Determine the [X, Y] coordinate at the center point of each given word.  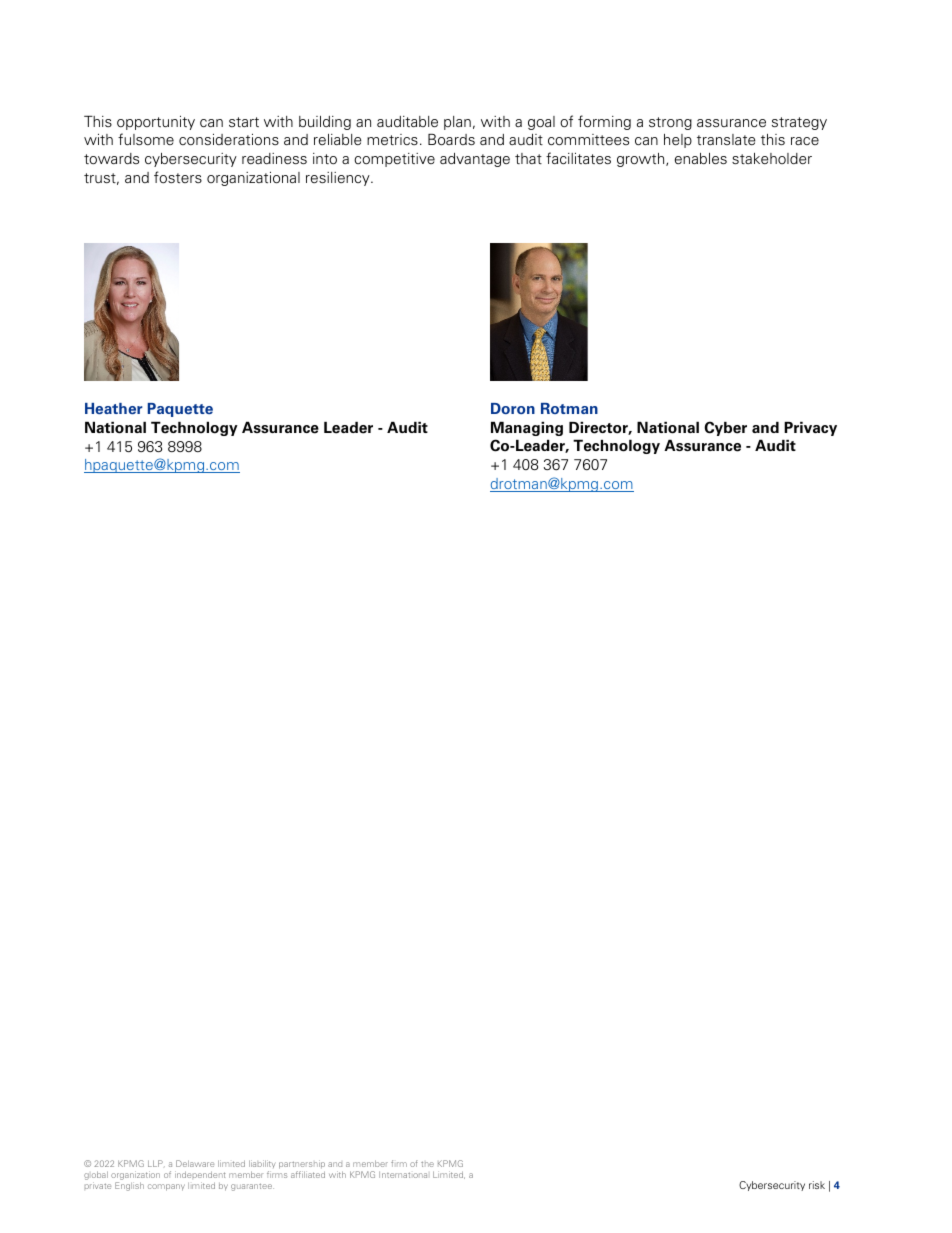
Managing [527, 428]
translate [726, 140]
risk [817, 1185]
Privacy [810, 429]
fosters [178, 177]
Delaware [195, 1163]
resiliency [339, 179]
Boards [451, 140]
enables [701, 158]
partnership [302, 1164]
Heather [114, 408]
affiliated [308, 1174]
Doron [513, 408]
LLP [156, 1163]
